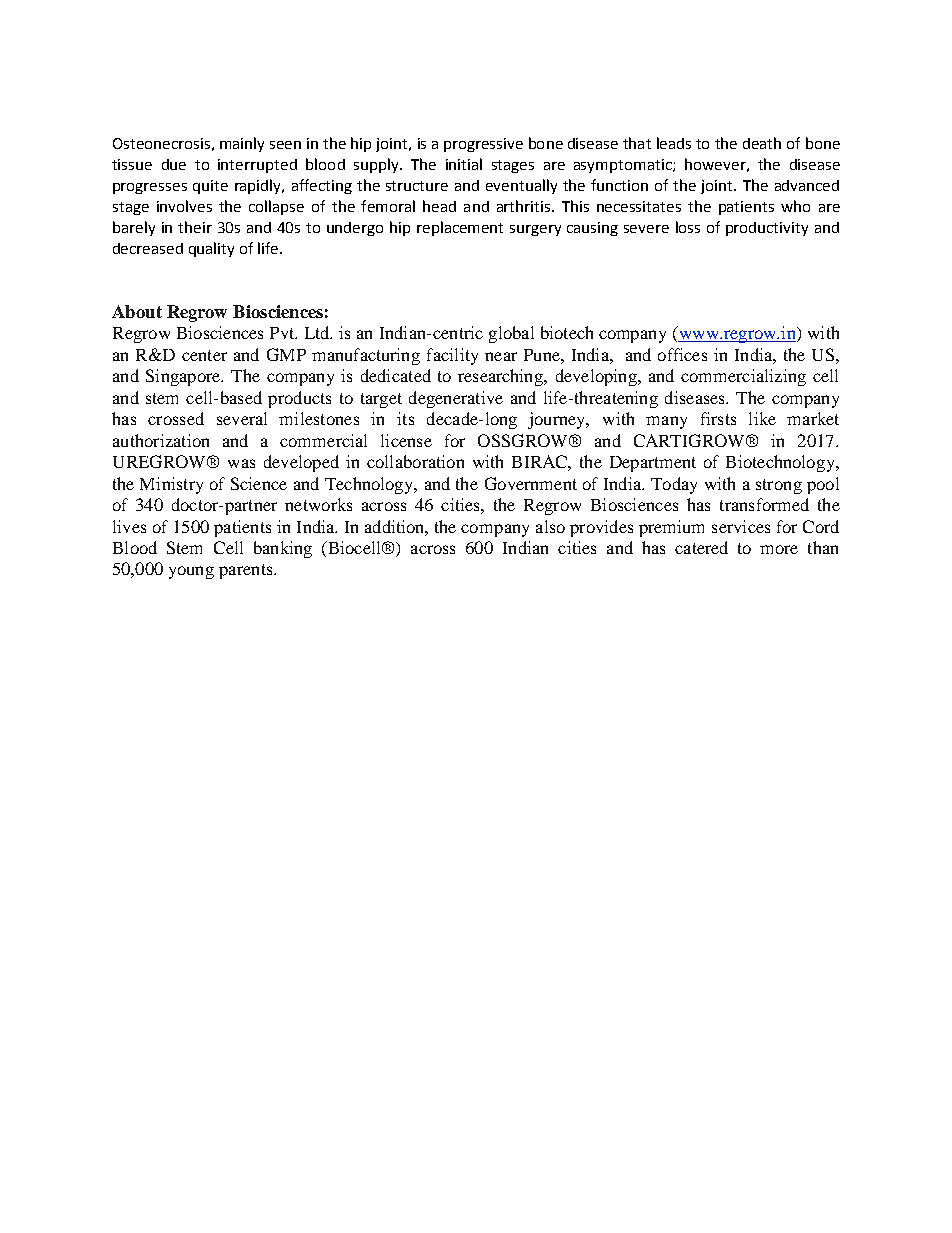  Describe the element at coordinates (762, 143) in the document. I see `death` at that location.
